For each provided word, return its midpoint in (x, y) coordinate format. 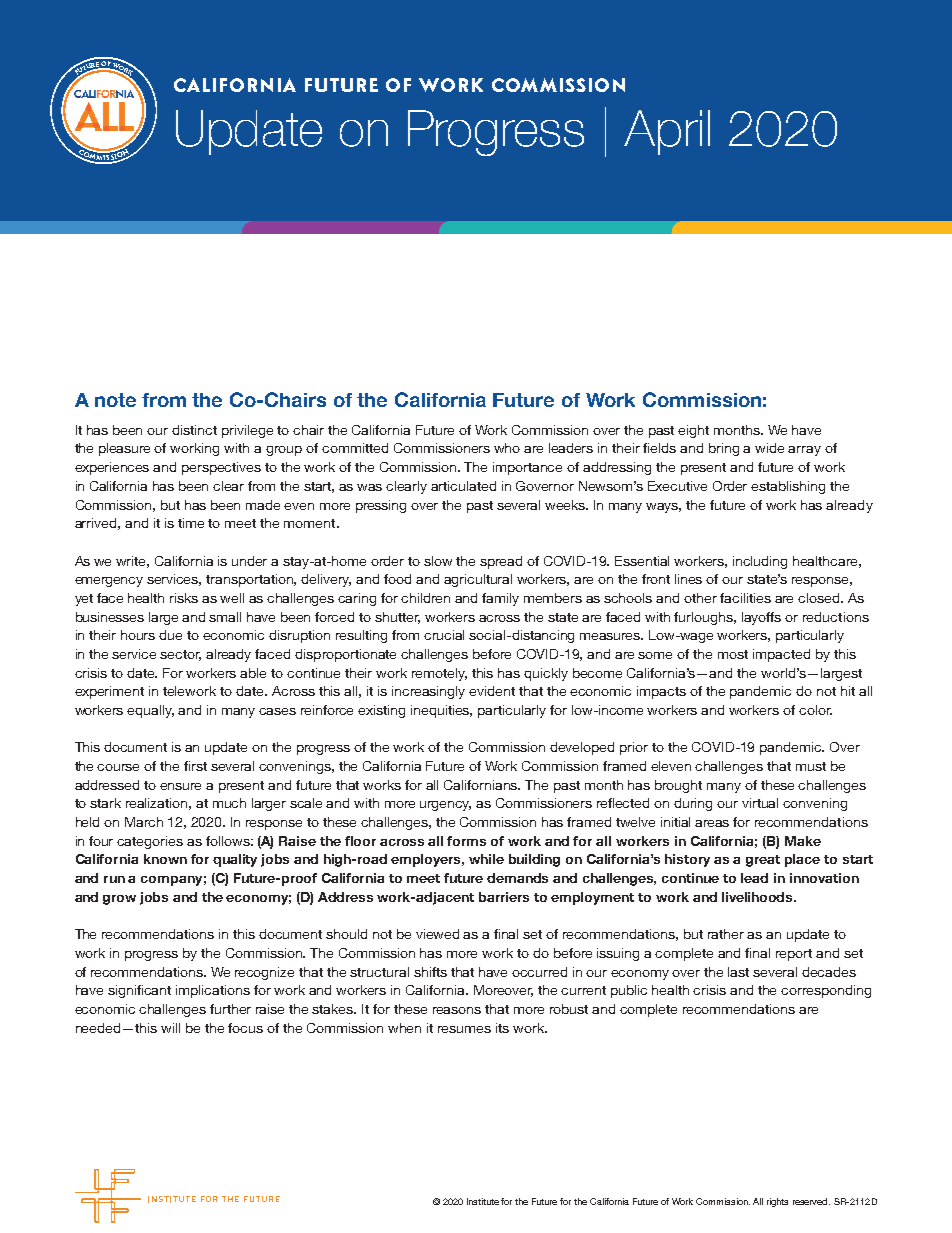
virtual (760, 803)
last (738, 972)
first (195, 766)
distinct (194, 430)
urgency (445, 806)
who (507, 448)
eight (693, 431)
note (115, 400)
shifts (430, 972)
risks (184, 598)
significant (139, 991)
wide (769, 448)
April (667, 132)
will (170, 1028)
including (760, 562)
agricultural (478, 580)
